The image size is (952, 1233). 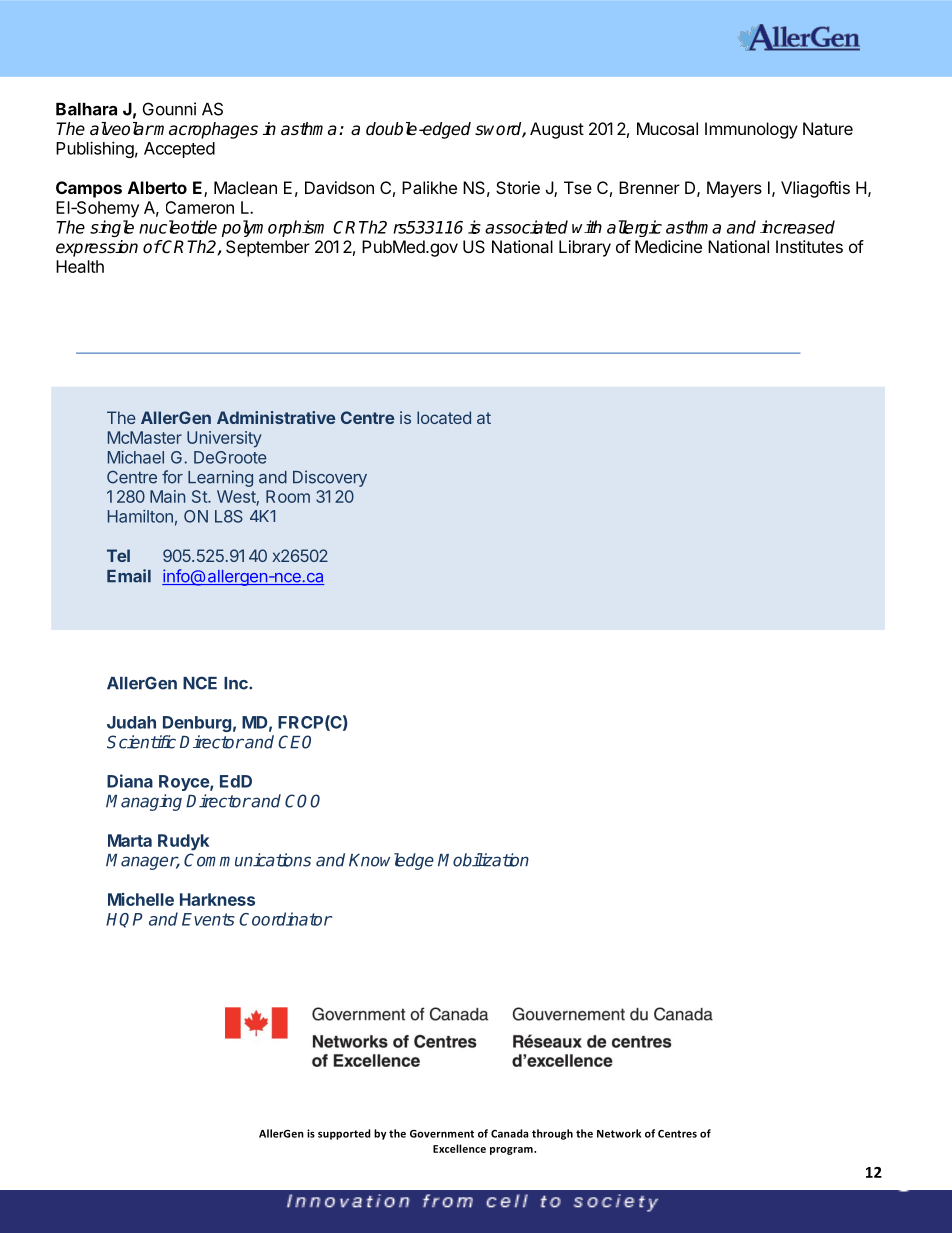 What do you see at coordinates (751, 130) in the page?
I see `Immunology` at bounding box center [751, 130].
